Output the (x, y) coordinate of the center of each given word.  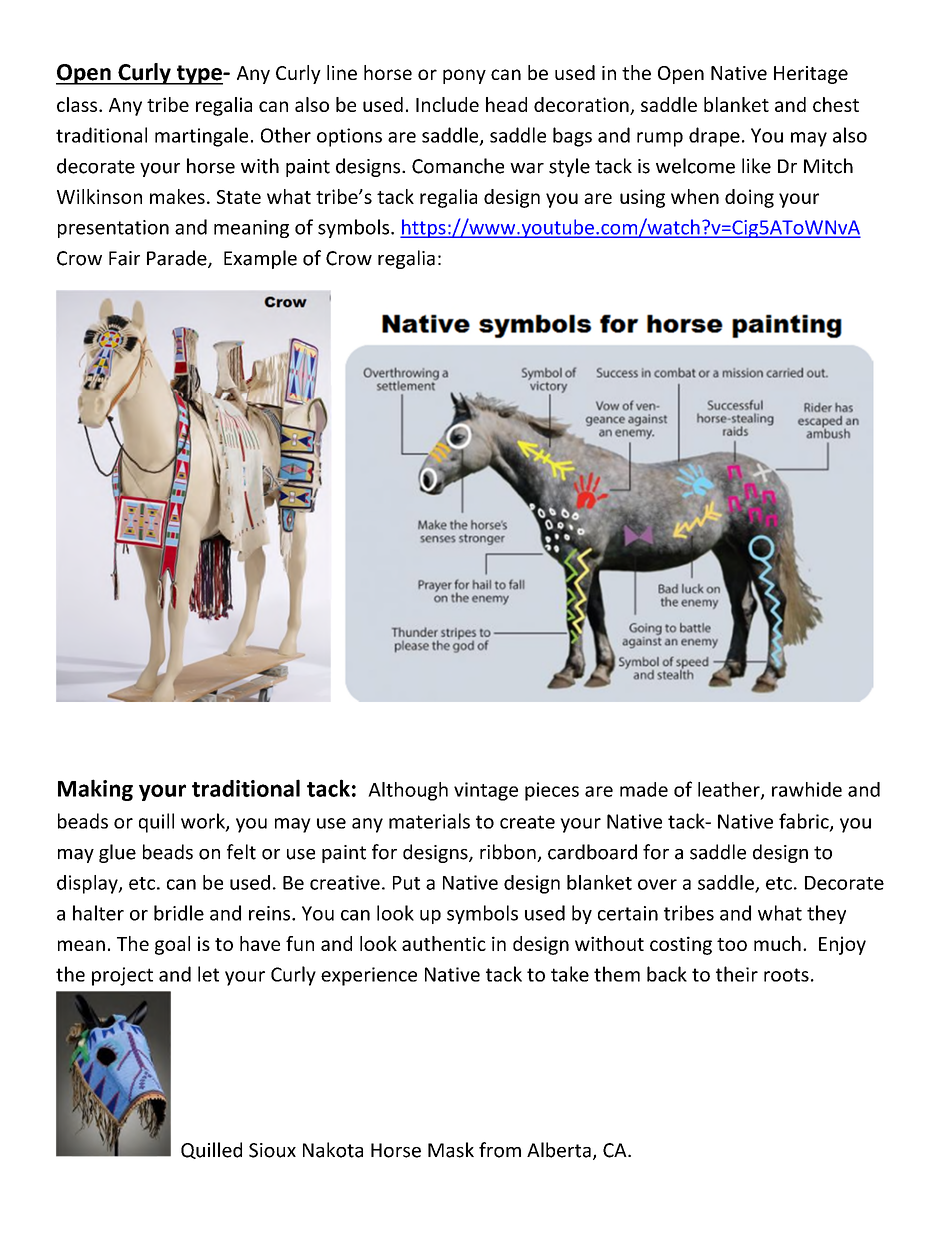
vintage (486, 791)
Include (447, 104)
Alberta (559, 1150)
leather (730, 790)
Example (260, 259)
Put (406, 883)
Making (95, 790)
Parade (178, 259)
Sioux (272, 1150)
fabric (805, 822)
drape (714, 137)
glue (117, 853)
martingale (201, 137)
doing (749, 198)
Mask (451, 1150)
